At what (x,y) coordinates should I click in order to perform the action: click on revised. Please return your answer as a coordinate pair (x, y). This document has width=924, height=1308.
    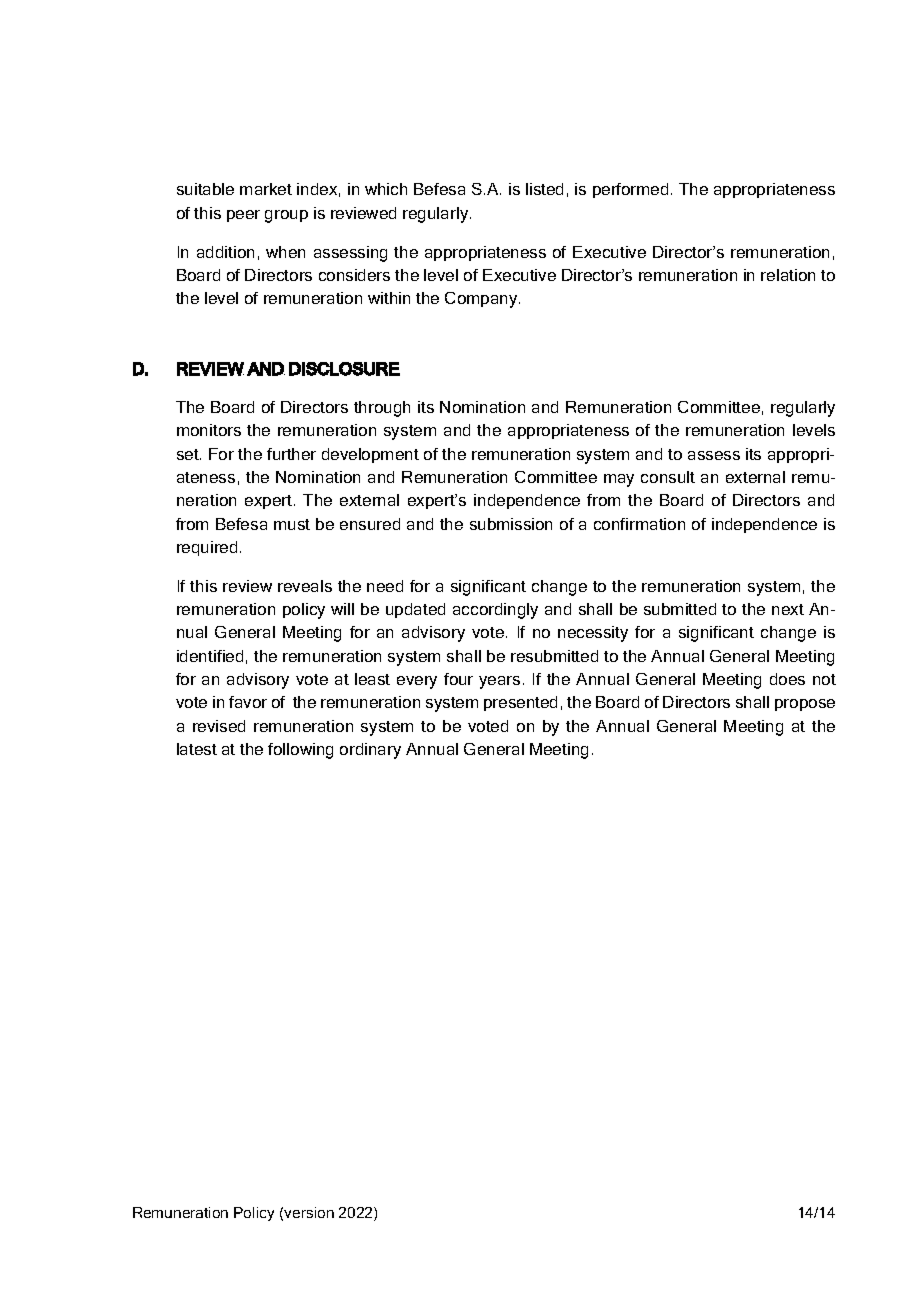
    Looking at the image, I should click on (219, 726).
